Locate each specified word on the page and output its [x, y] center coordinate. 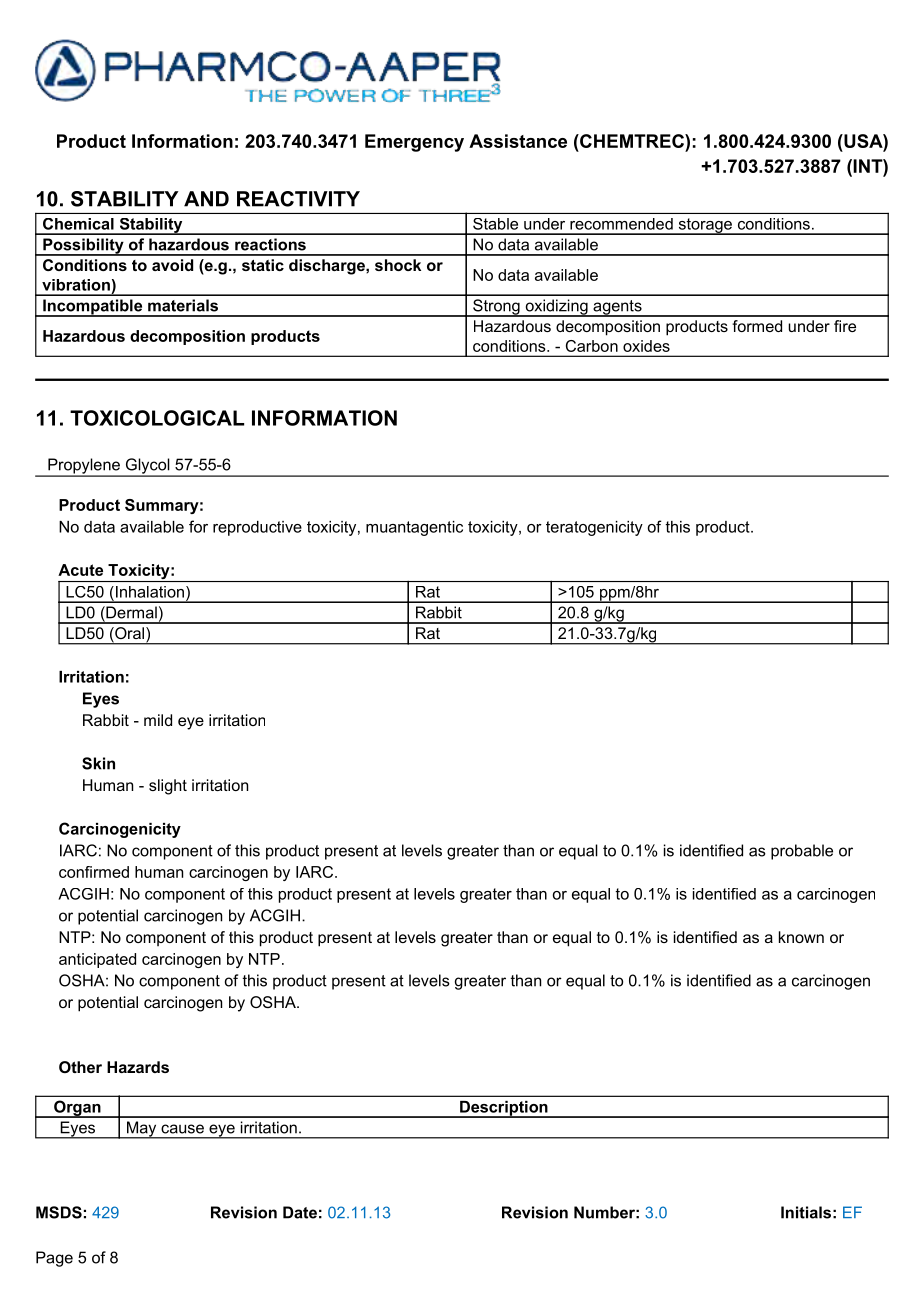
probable [802, 852]
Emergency [414, 143]
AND [206, 199]
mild [158, 720]
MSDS [59, 1212]
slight [168, 787]
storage [705, 226]
